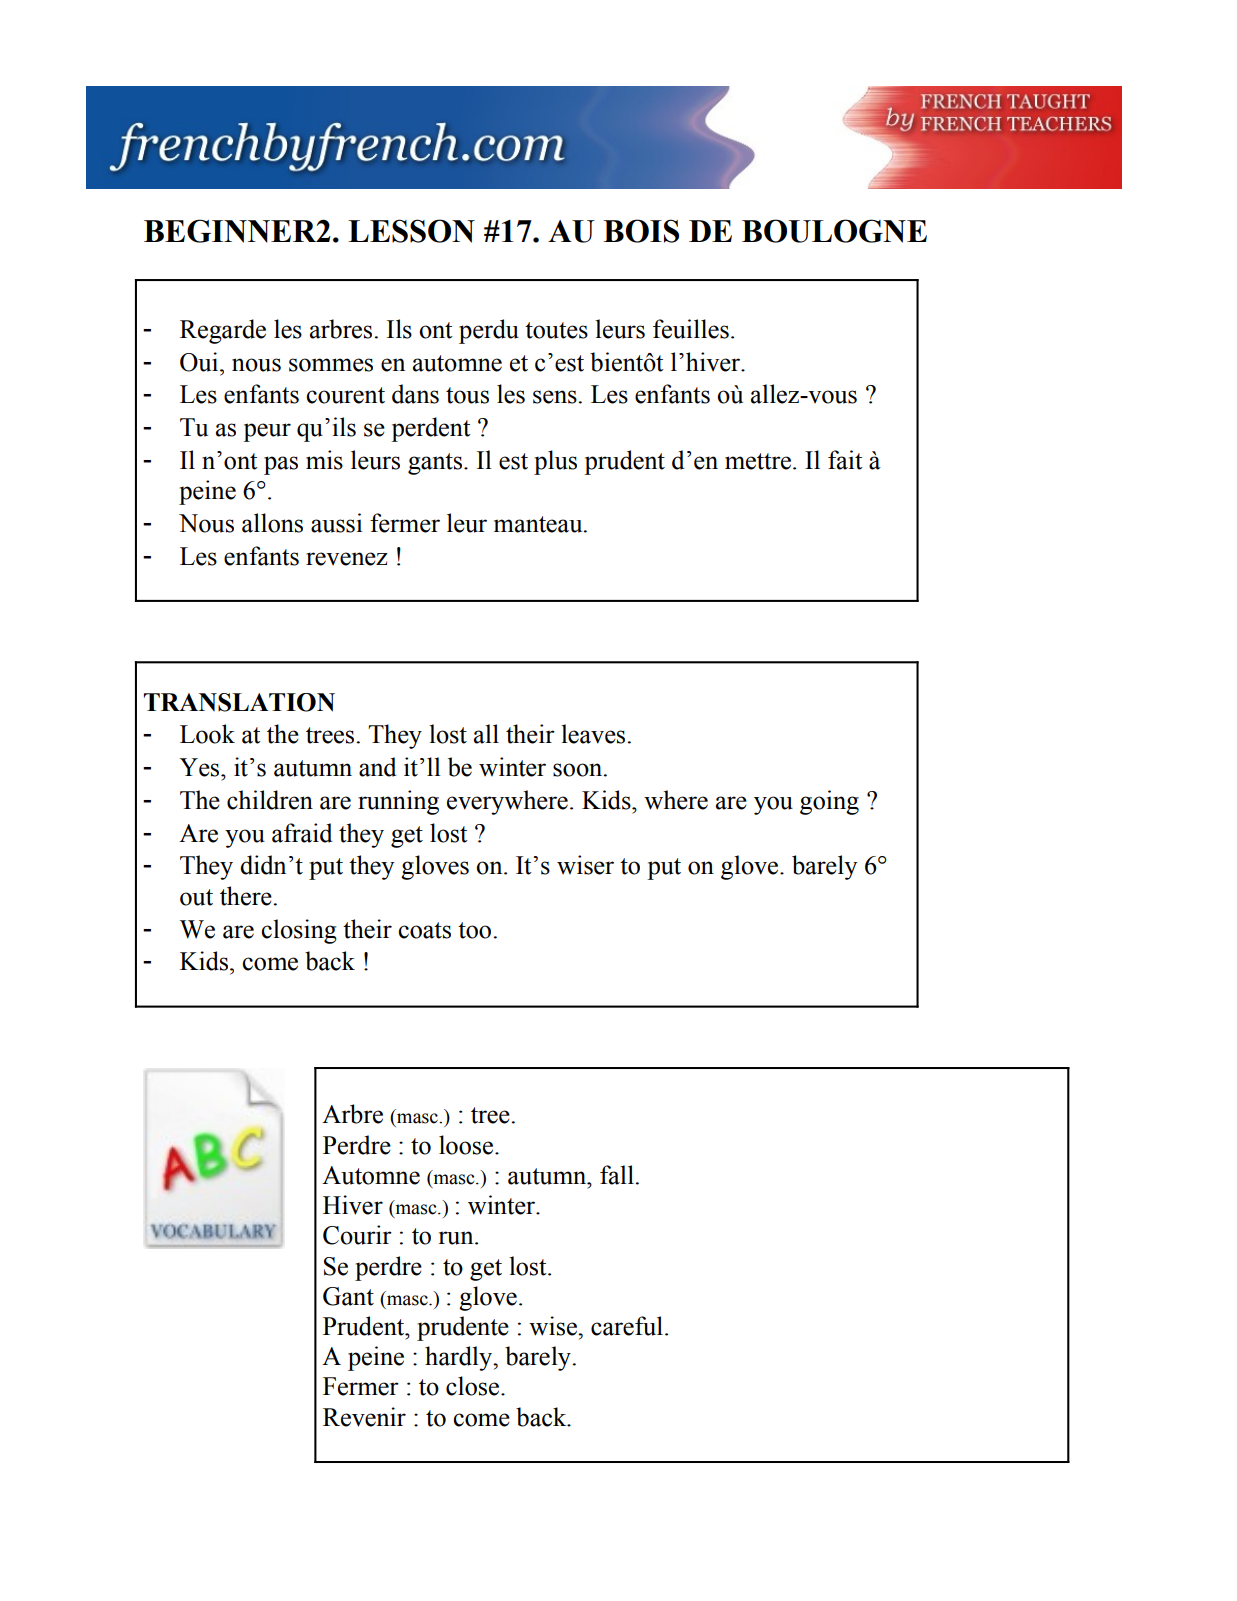 The width and height of the screenshot is (1237, 1601). What do you see at coordinates (476, 930) in the screenshot?
I see `too` at bounding box center [476, 930].
